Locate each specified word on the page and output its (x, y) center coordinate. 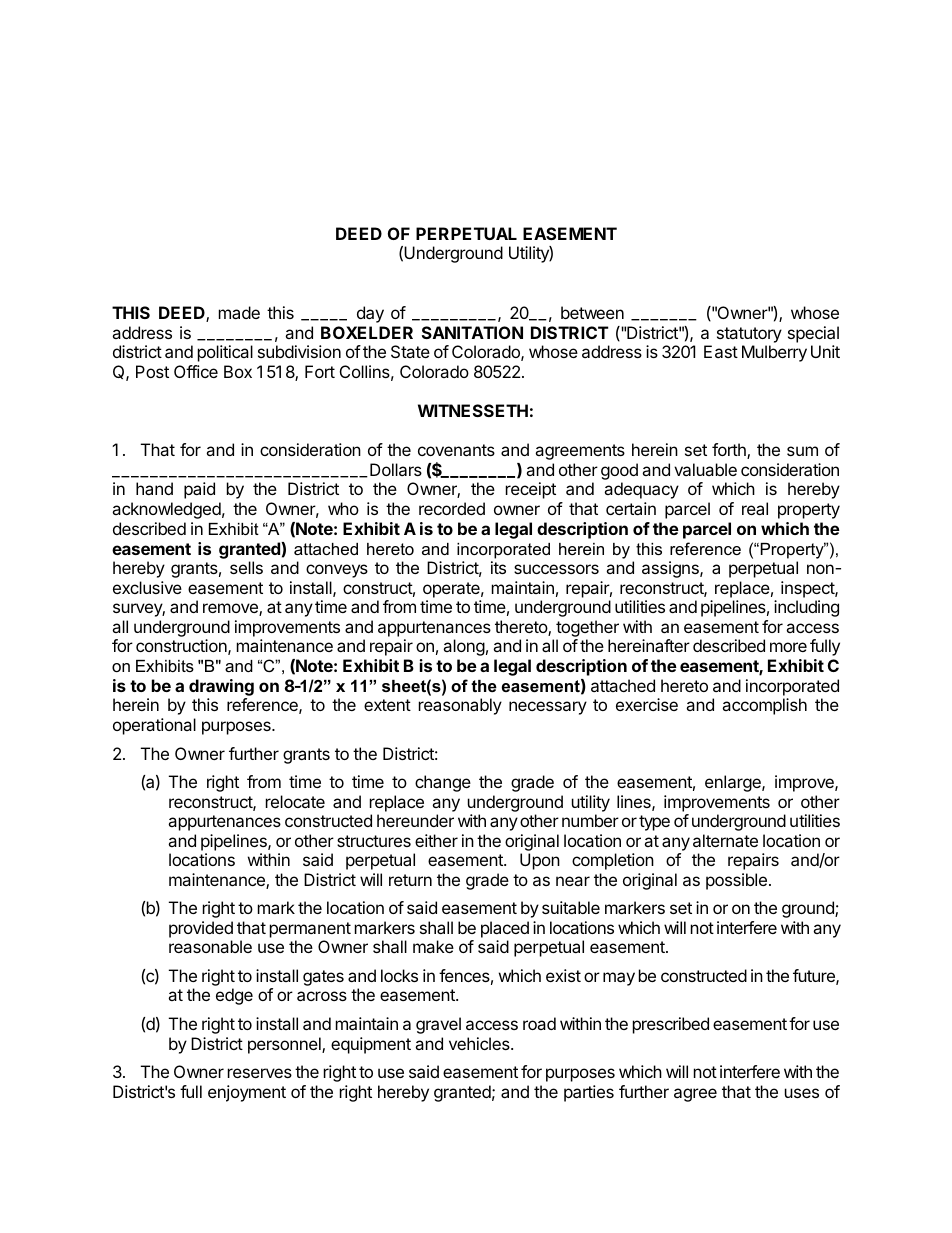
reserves (260, 1073)
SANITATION (472, 332)
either (436, 840)
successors (556, 569)
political (225, 353)
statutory (749, 335)
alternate (725, 840)
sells (246, 567)
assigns (671, 569)
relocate (295, 801)
